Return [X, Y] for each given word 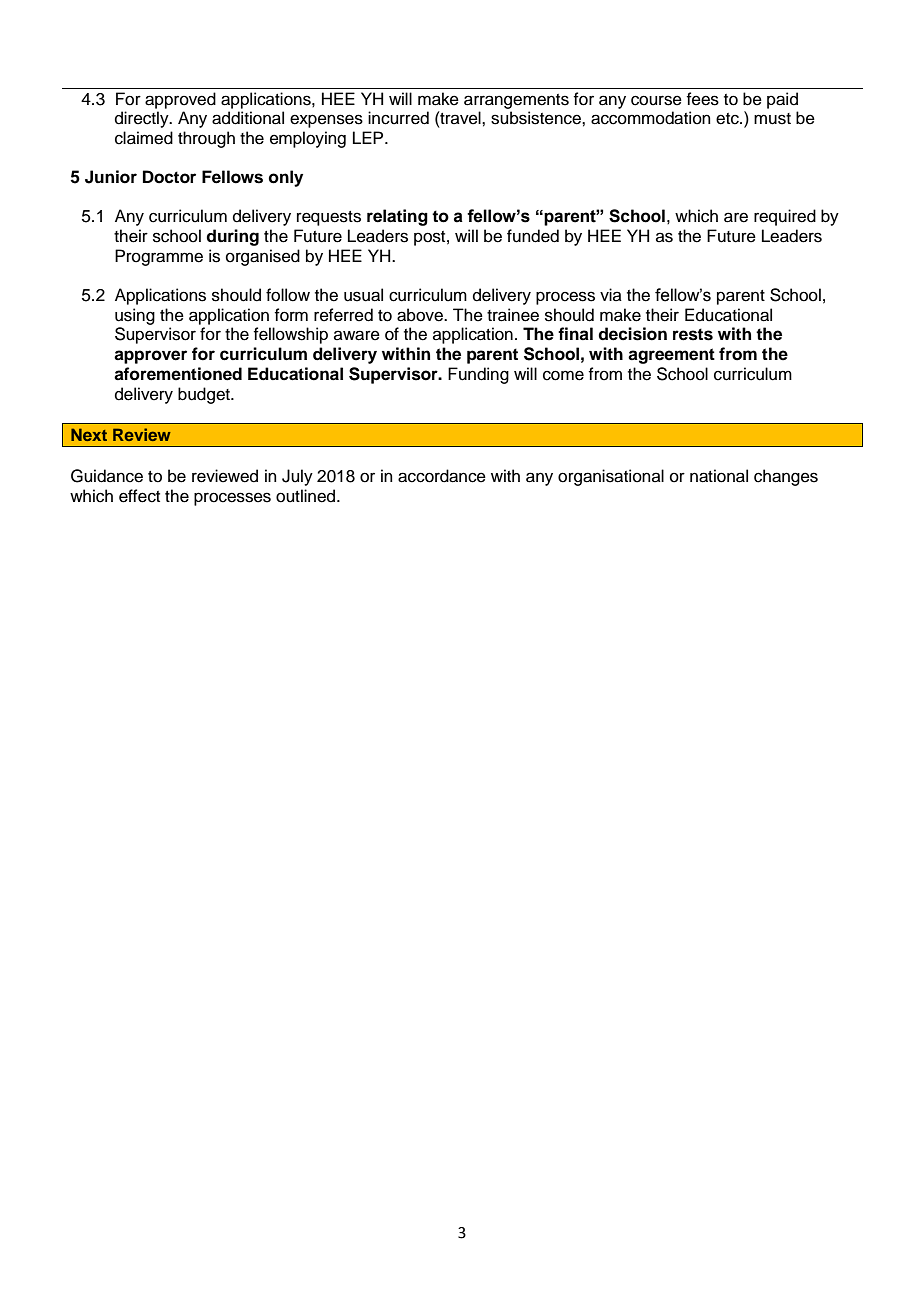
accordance [442, 476]
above [421, 315]
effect [139, 496]
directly [143, 119]
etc [728, 119]
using [135, 316]
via [611, 294]
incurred [398, 118]
